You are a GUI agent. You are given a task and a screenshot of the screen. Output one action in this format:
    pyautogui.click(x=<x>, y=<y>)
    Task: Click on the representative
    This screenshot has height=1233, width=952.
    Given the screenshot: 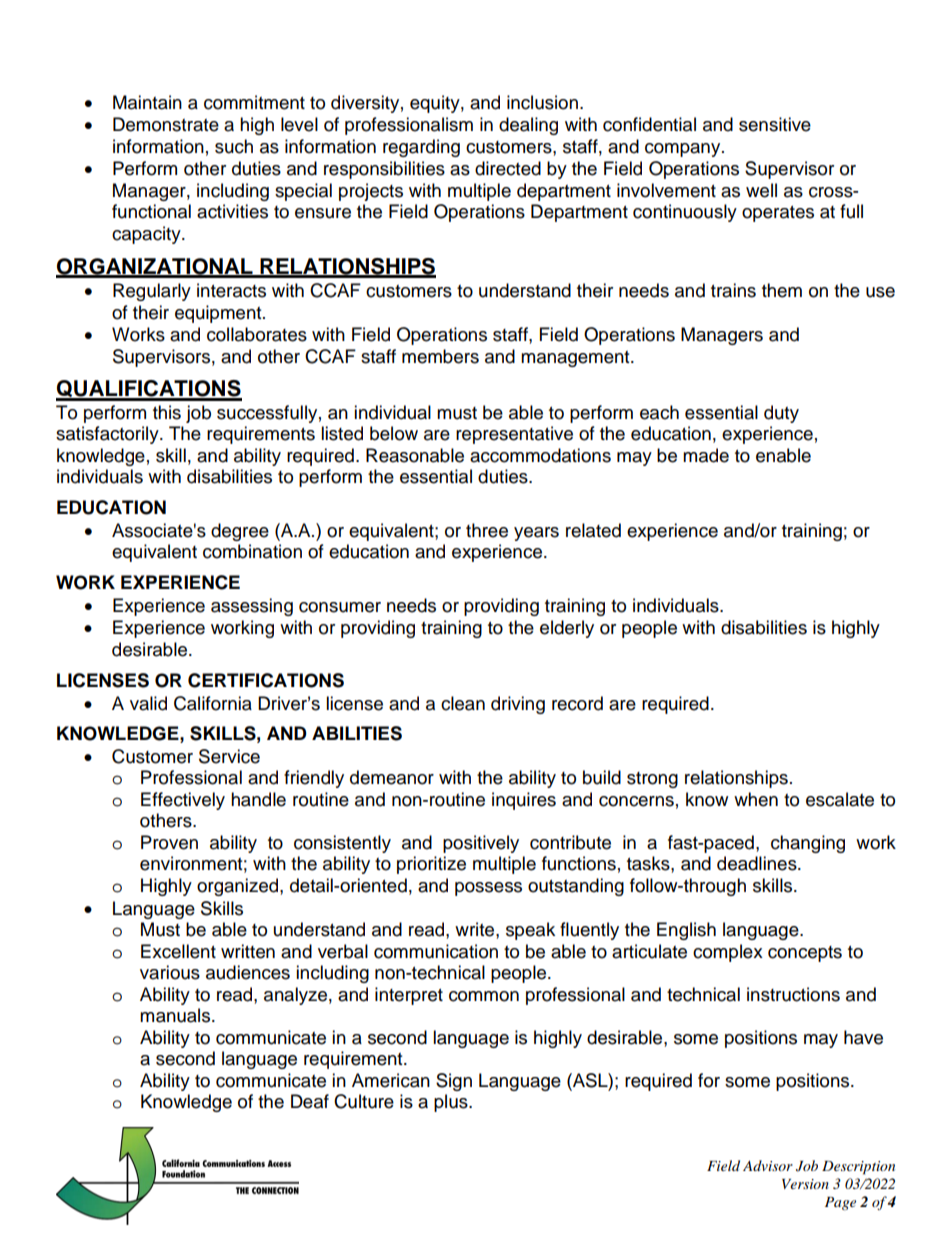 What is the action you would take?
    pyautogui.click(x=514, y=435)
